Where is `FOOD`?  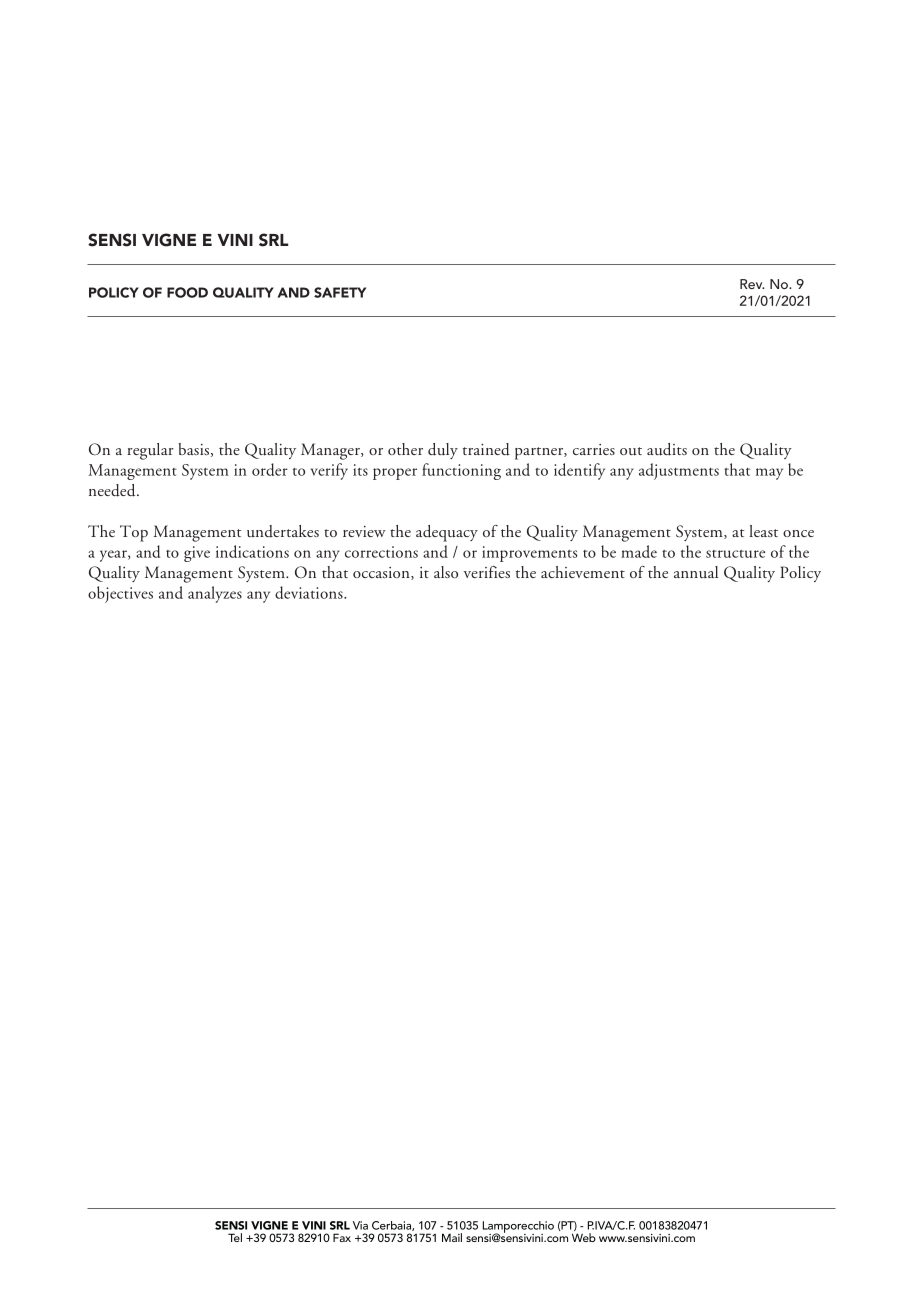
FOOD is located at coordinates (187, 292).
